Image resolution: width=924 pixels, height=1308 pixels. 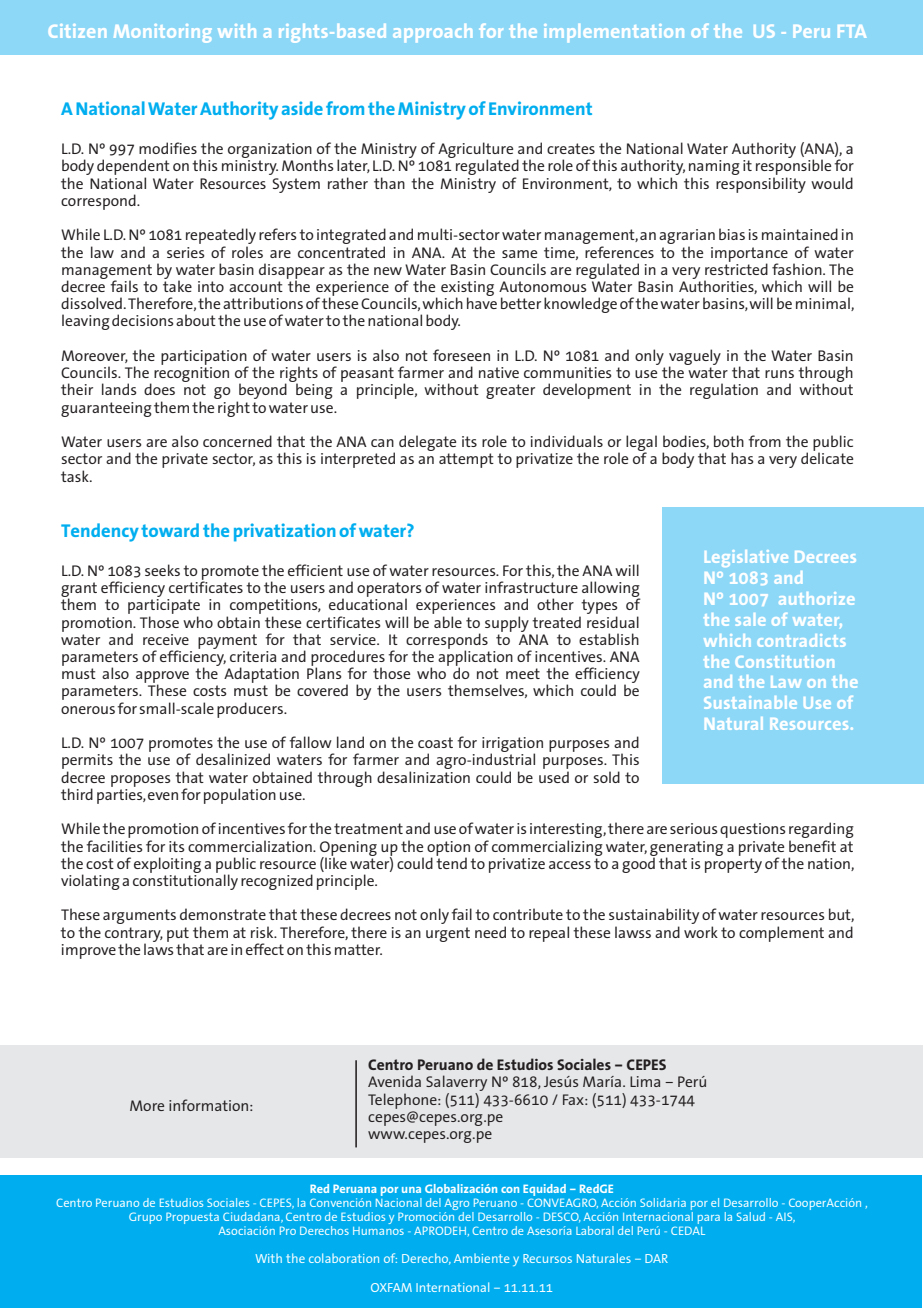 What do you see at coordinates (448, 934) in the page?
I see `urgent` at bounding box center [448, 934].
